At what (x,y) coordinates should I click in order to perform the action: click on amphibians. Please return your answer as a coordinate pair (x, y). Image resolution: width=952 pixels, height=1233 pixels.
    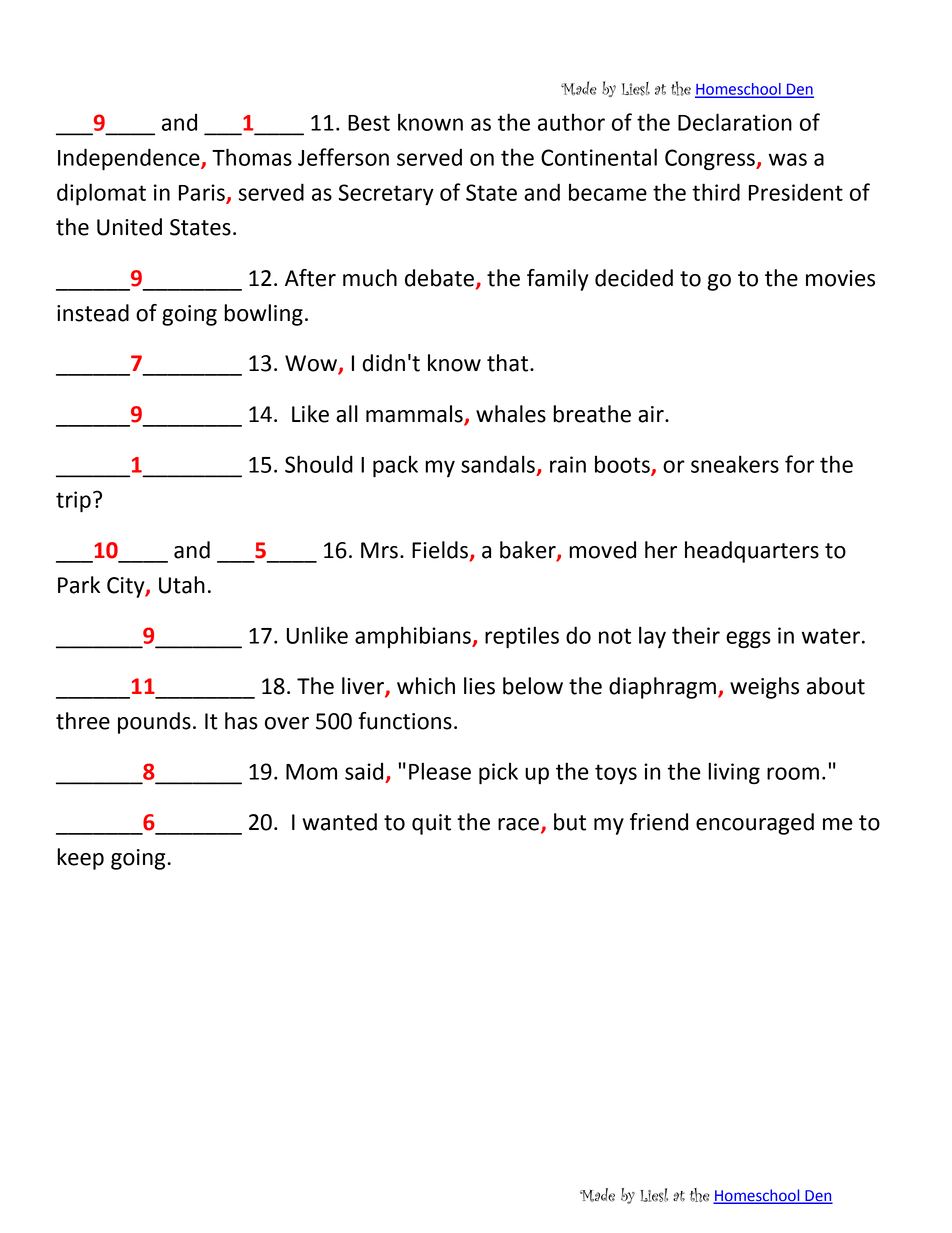
    Looking at the image, I should click on (414, 637).
